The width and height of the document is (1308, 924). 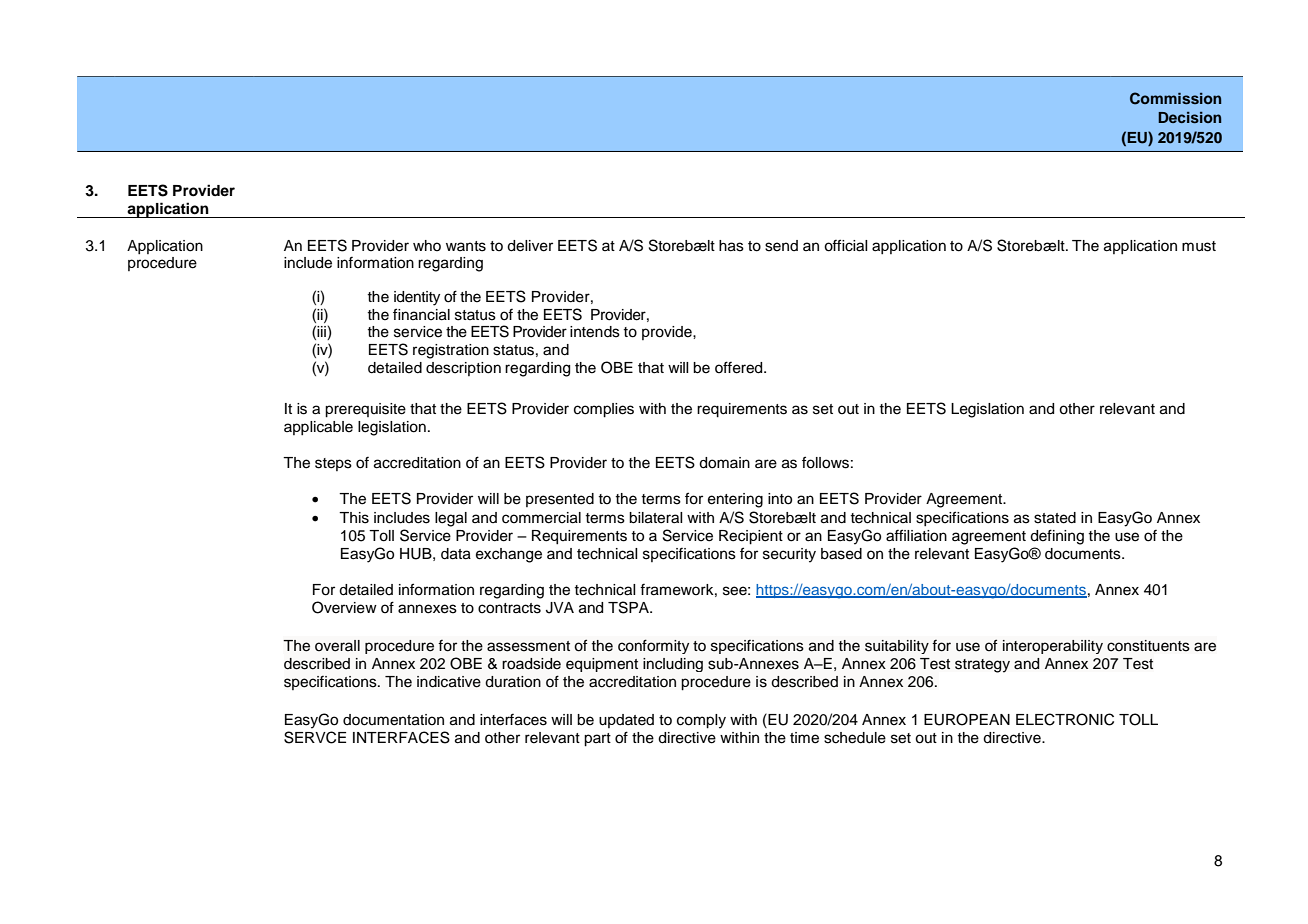 What do you see at coordinates (781, 246) in the document?
I see `send` at bounding box center [781, 246].
